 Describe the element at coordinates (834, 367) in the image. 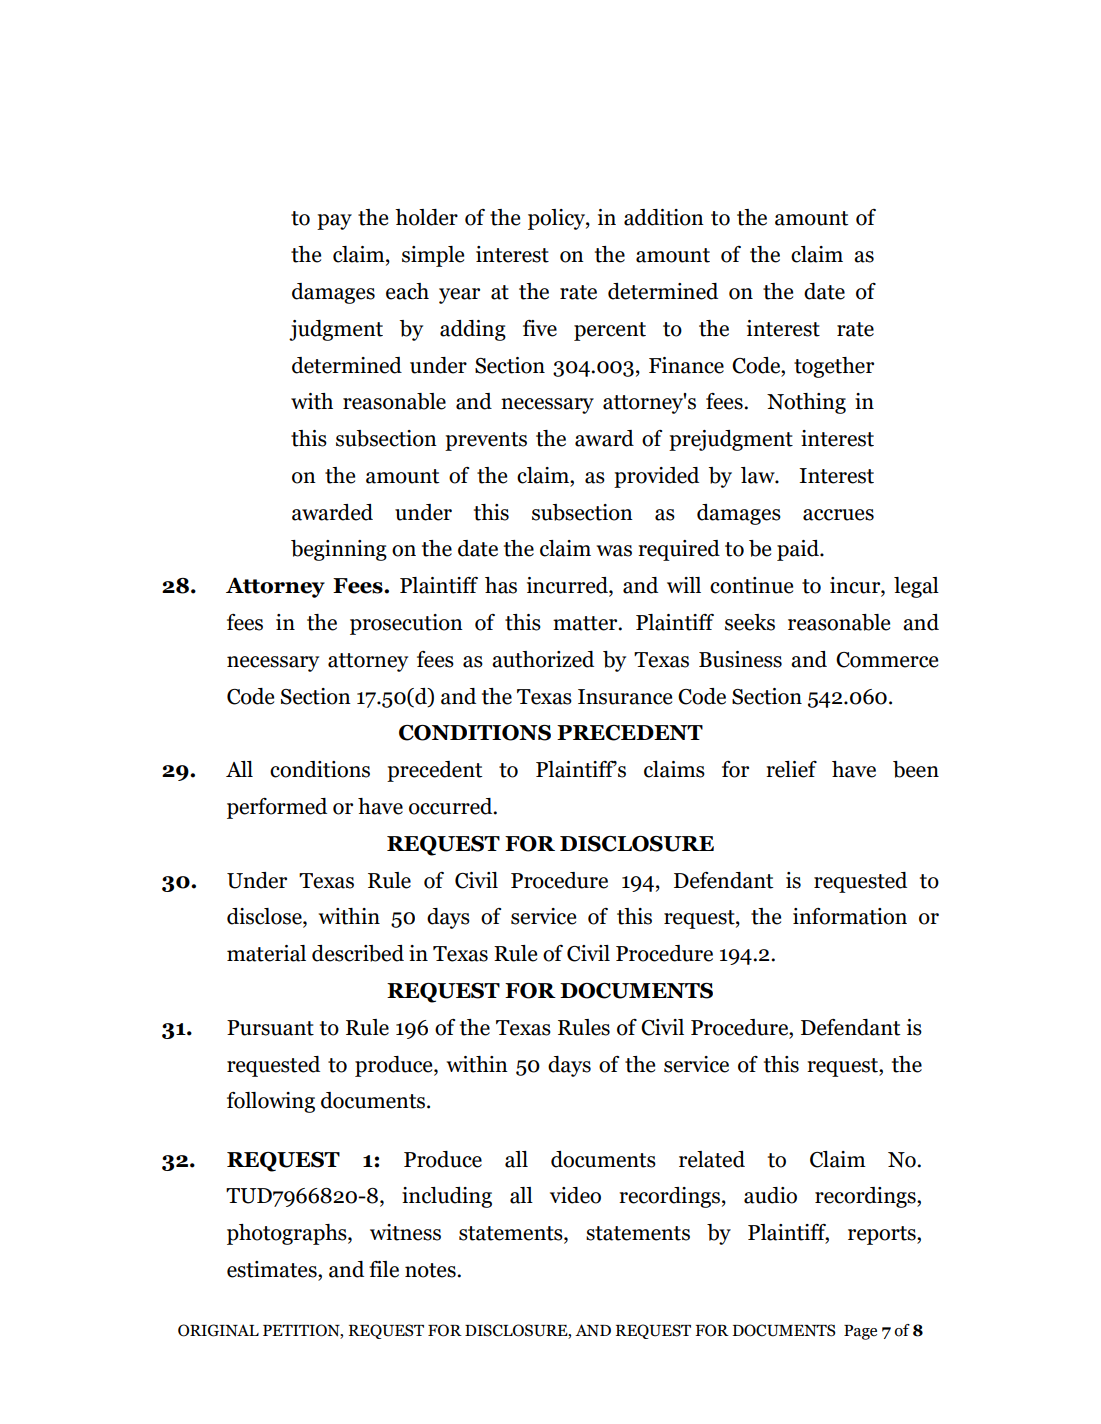

I see `together` at that location.
